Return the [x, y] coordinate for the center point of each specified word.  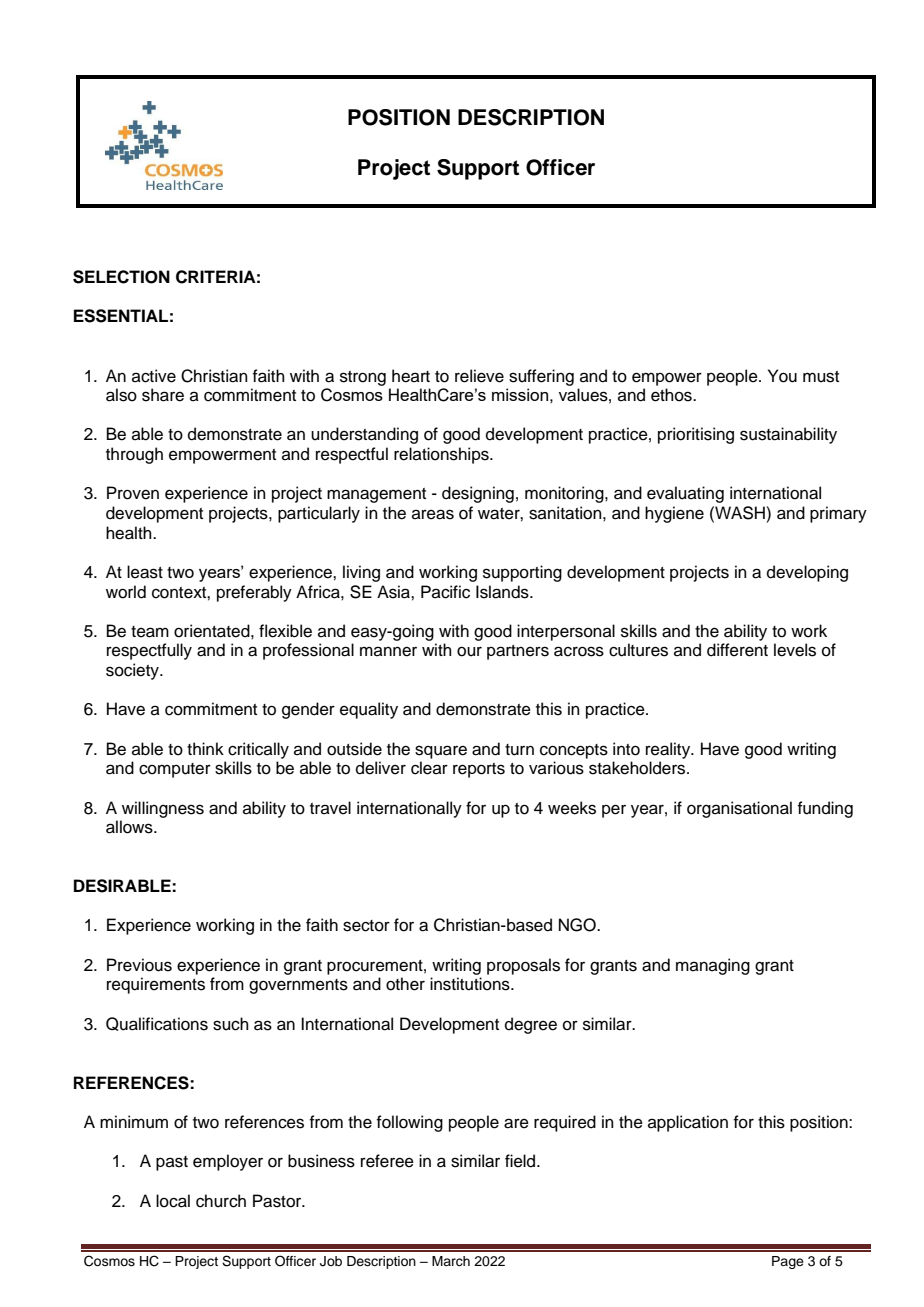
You [782, 376]
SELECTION [121, 277]
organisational [739, 809]
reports [479, 770]
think [205, 748]
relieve [479, 376]
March [451, 1261]
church [221, 1201]
